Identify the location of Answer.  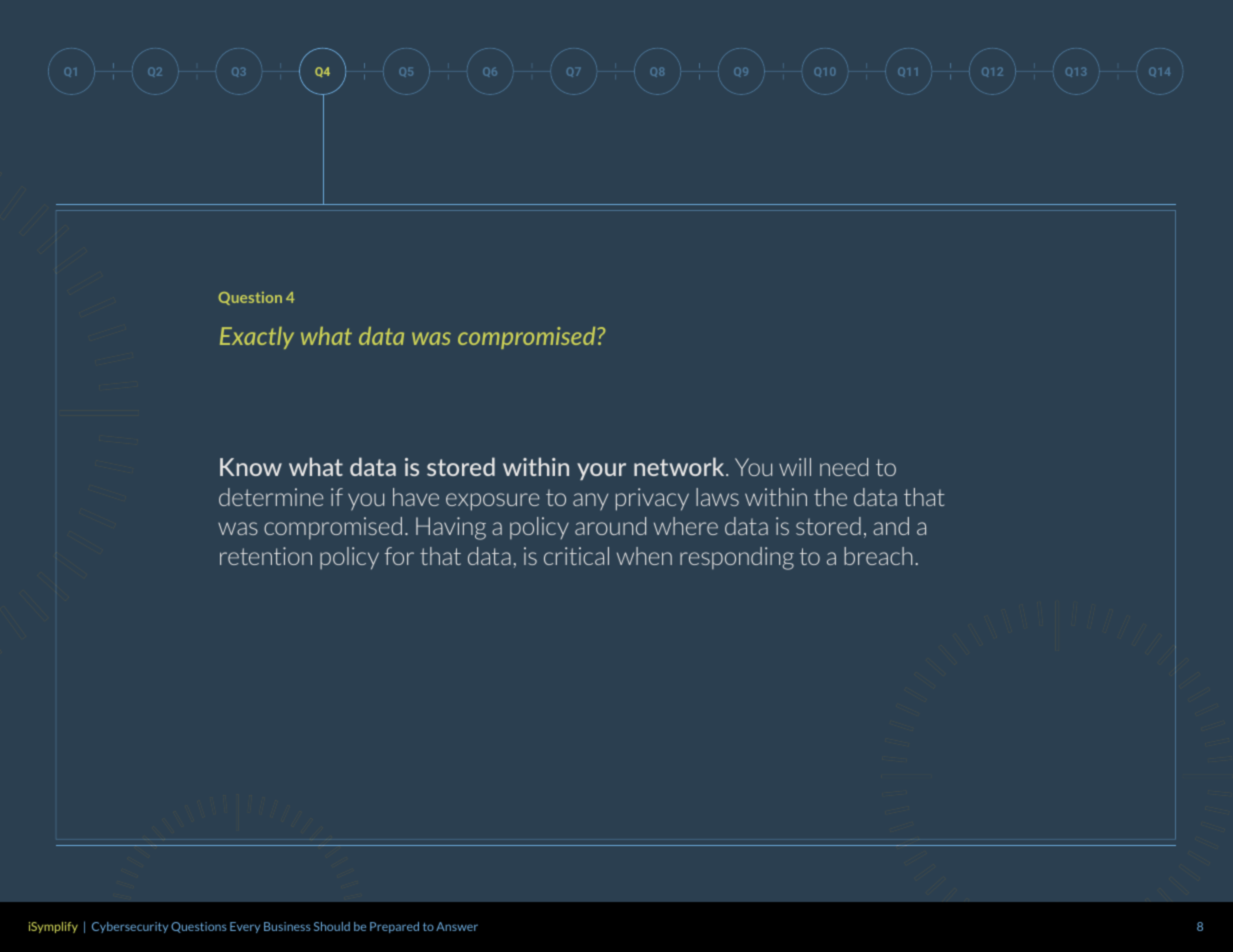
(457, 926).
